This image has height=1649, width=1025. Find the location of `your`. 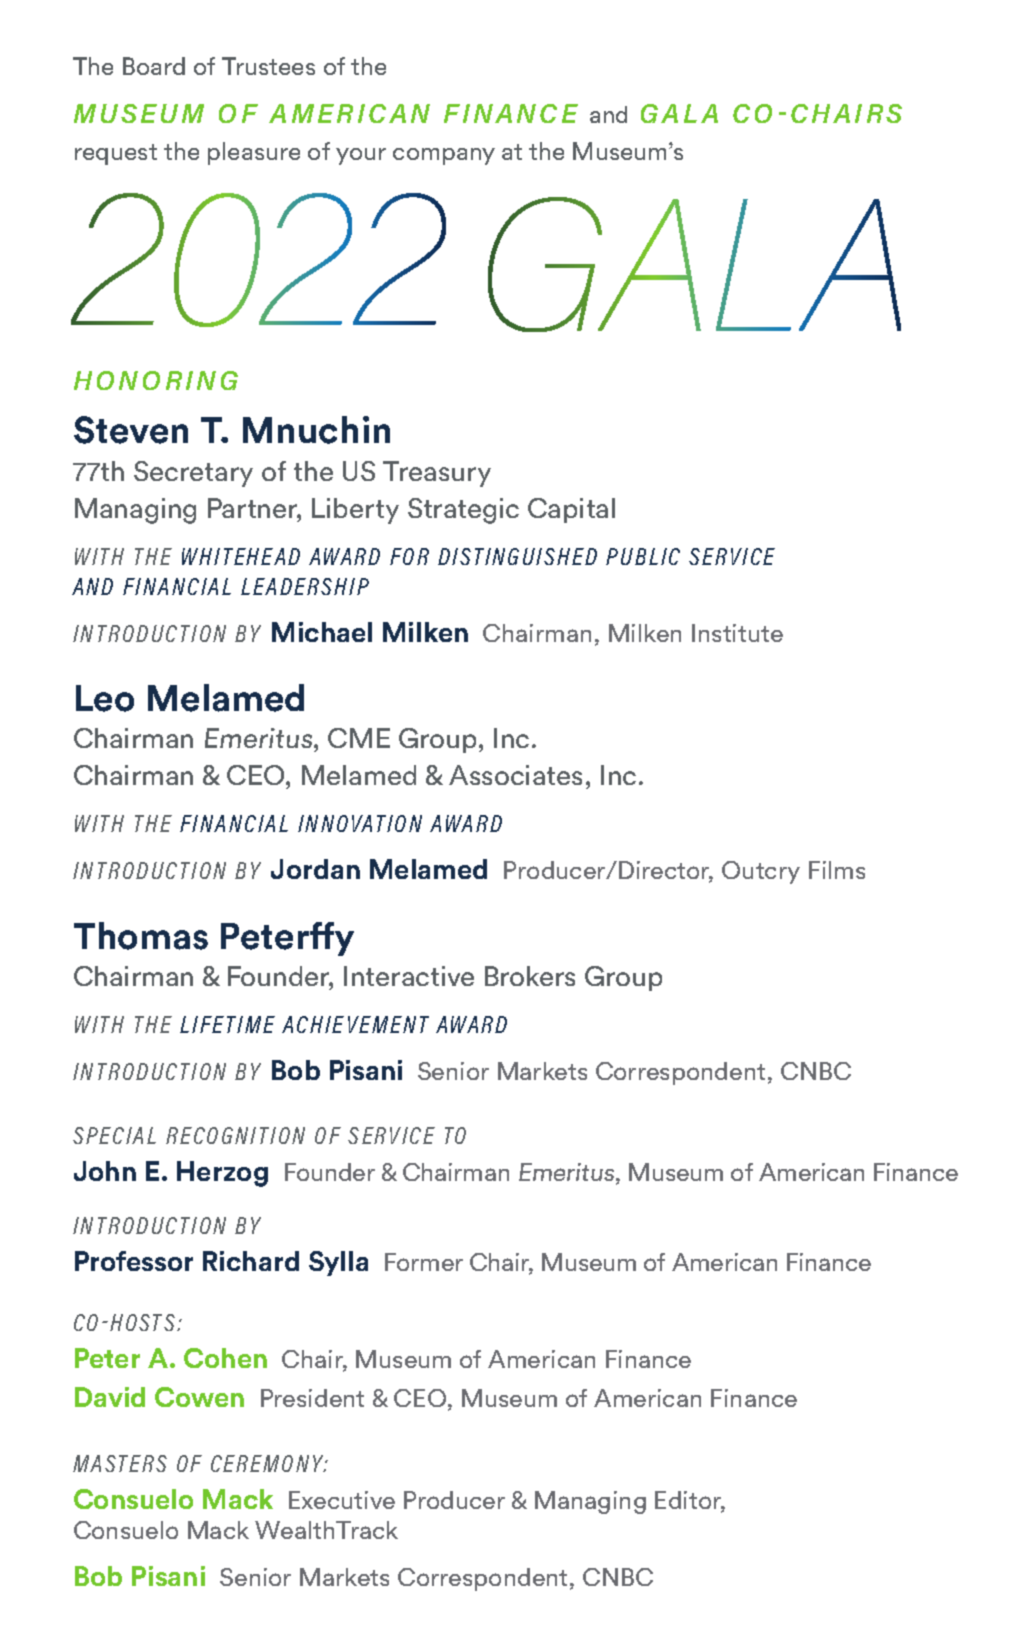

your is located at coordinates (361, 156).
